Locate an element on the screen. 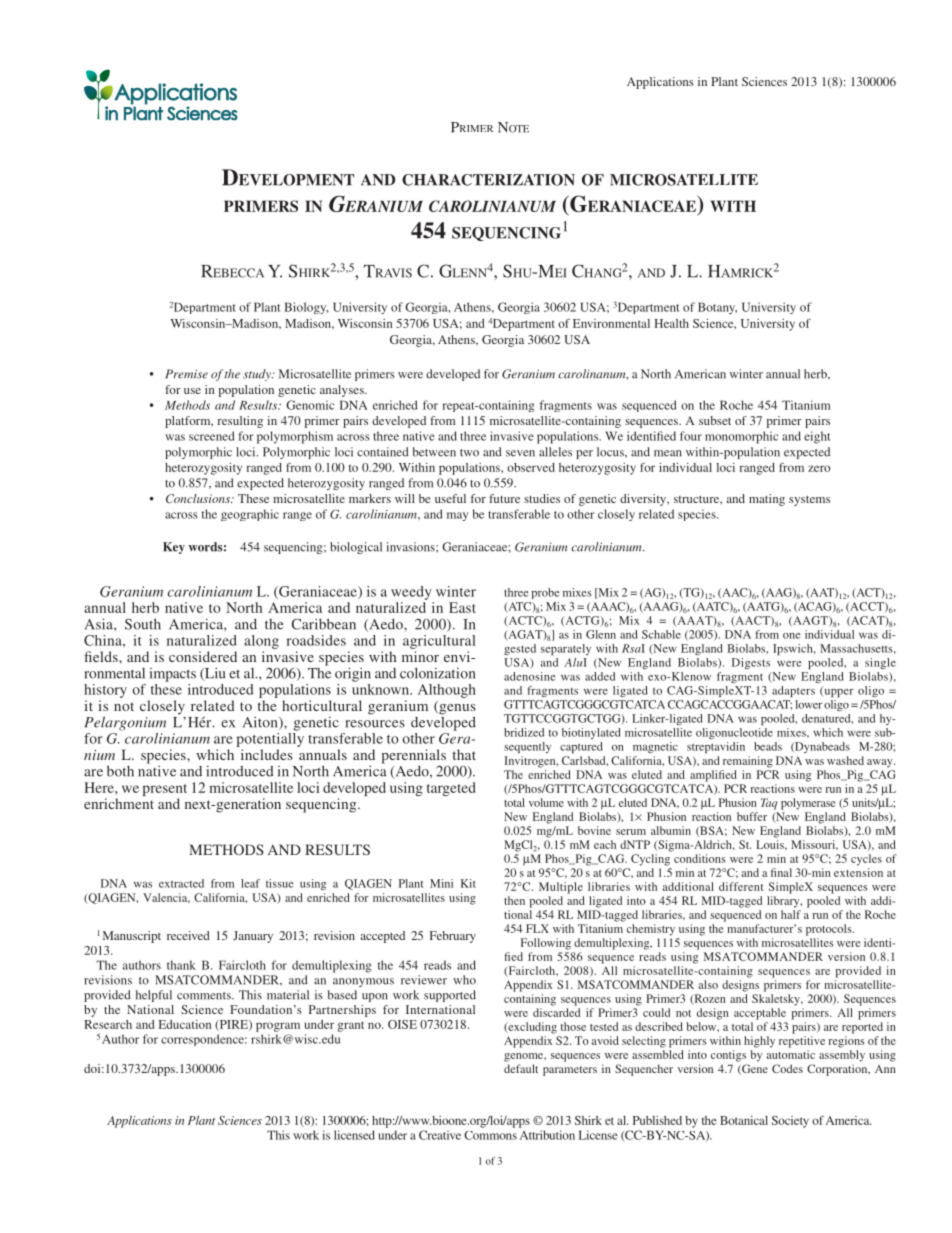 This screenshot has height=1233, width=952. Biology is located at coordinates (306, 308).
